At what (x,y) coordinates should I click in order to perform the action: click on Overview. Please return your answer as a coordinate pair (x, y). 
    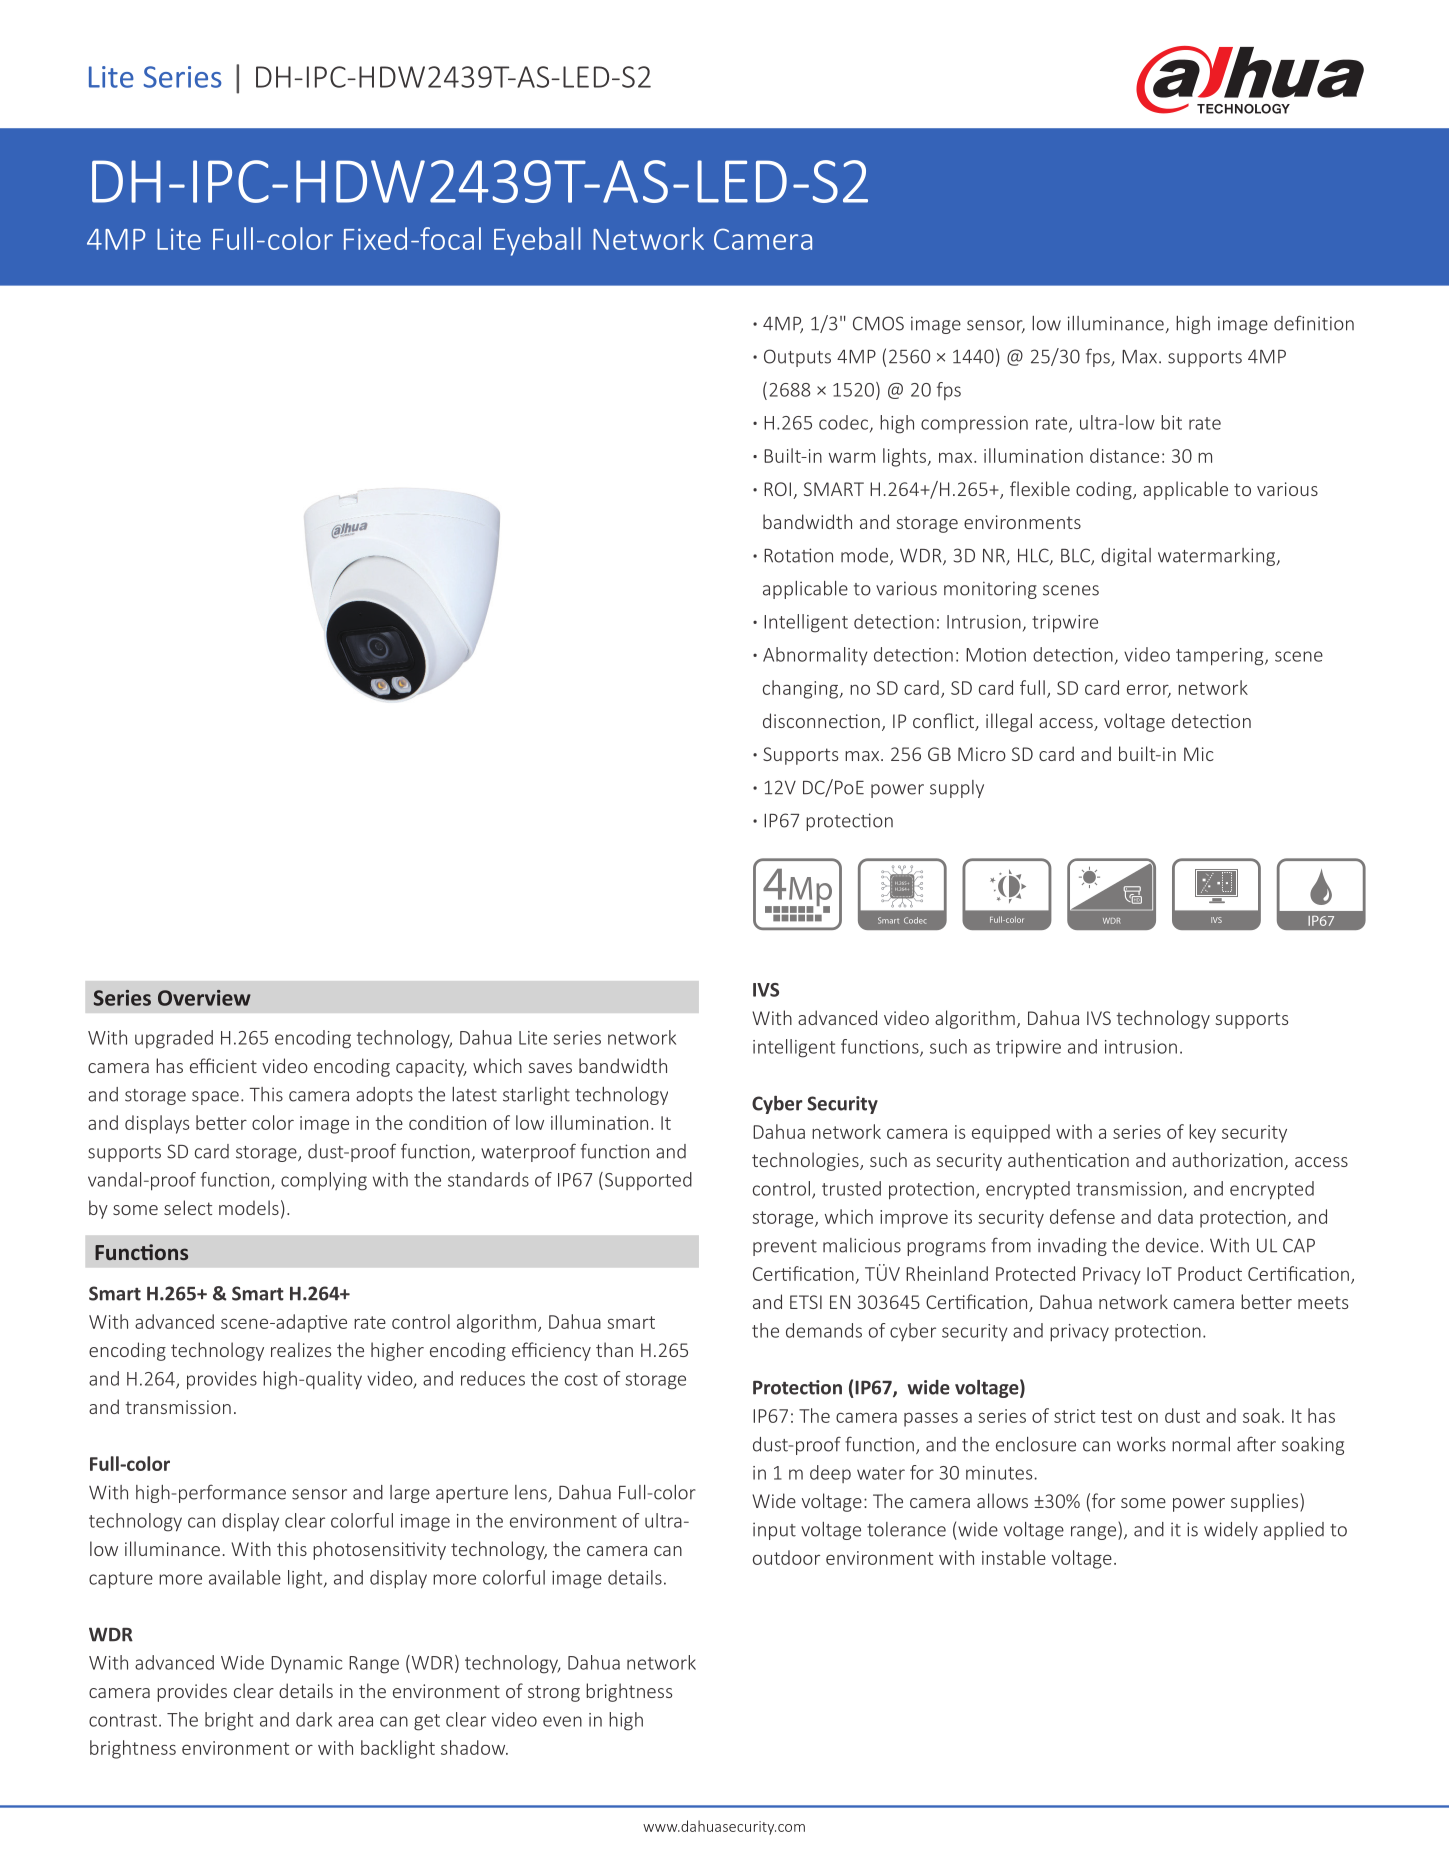
    Looking at the image, I should click on (204, 998).
